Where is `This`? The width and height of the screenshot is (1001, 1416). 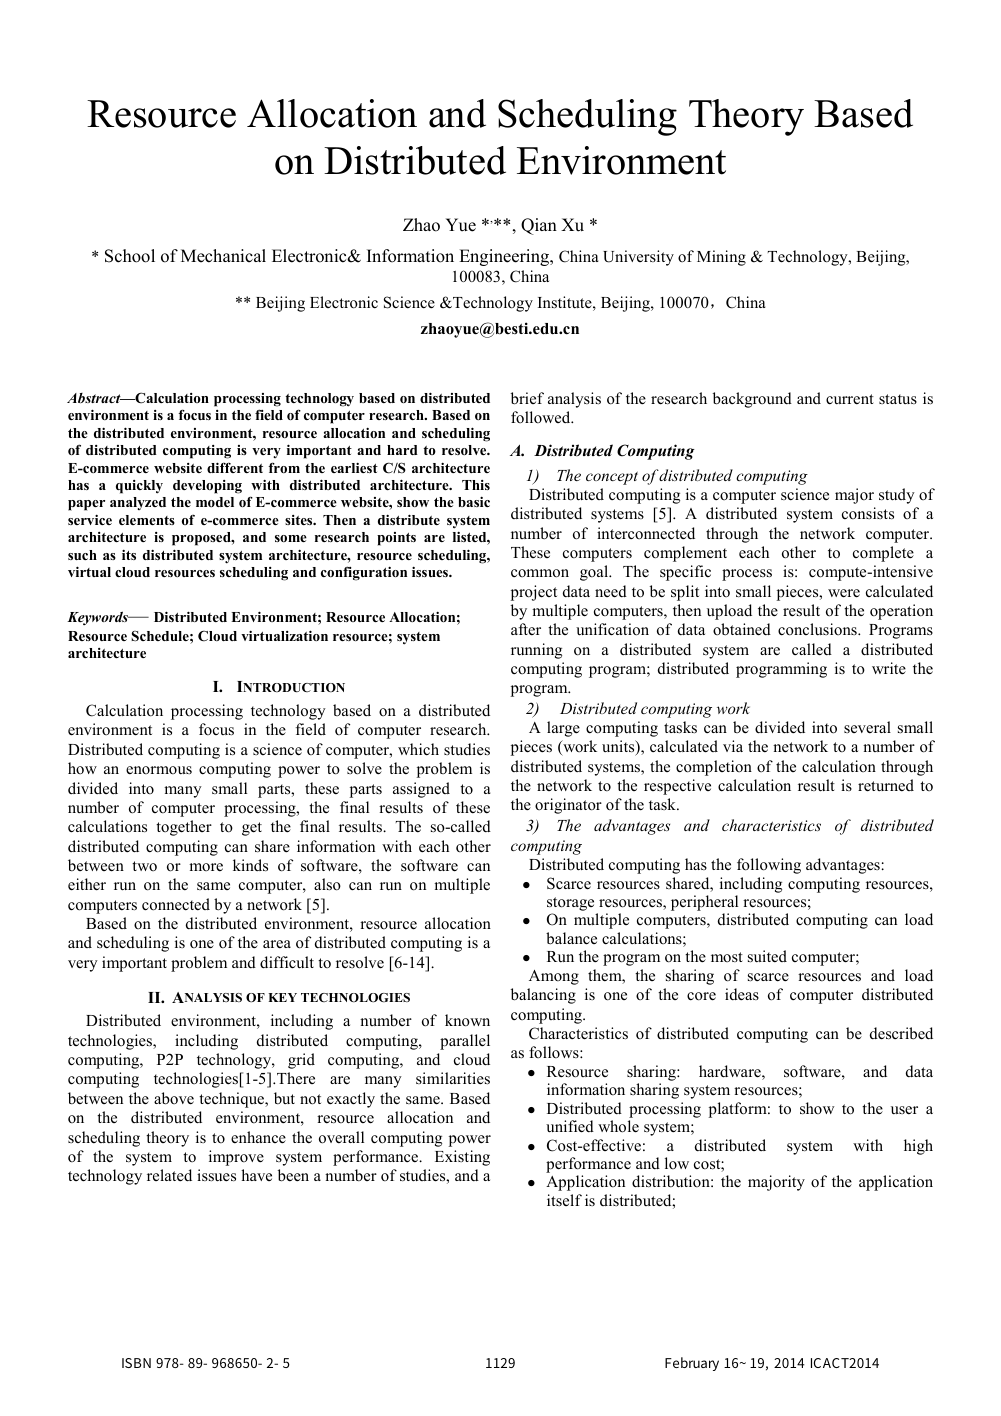
This is located at coordinates (476, 485).
